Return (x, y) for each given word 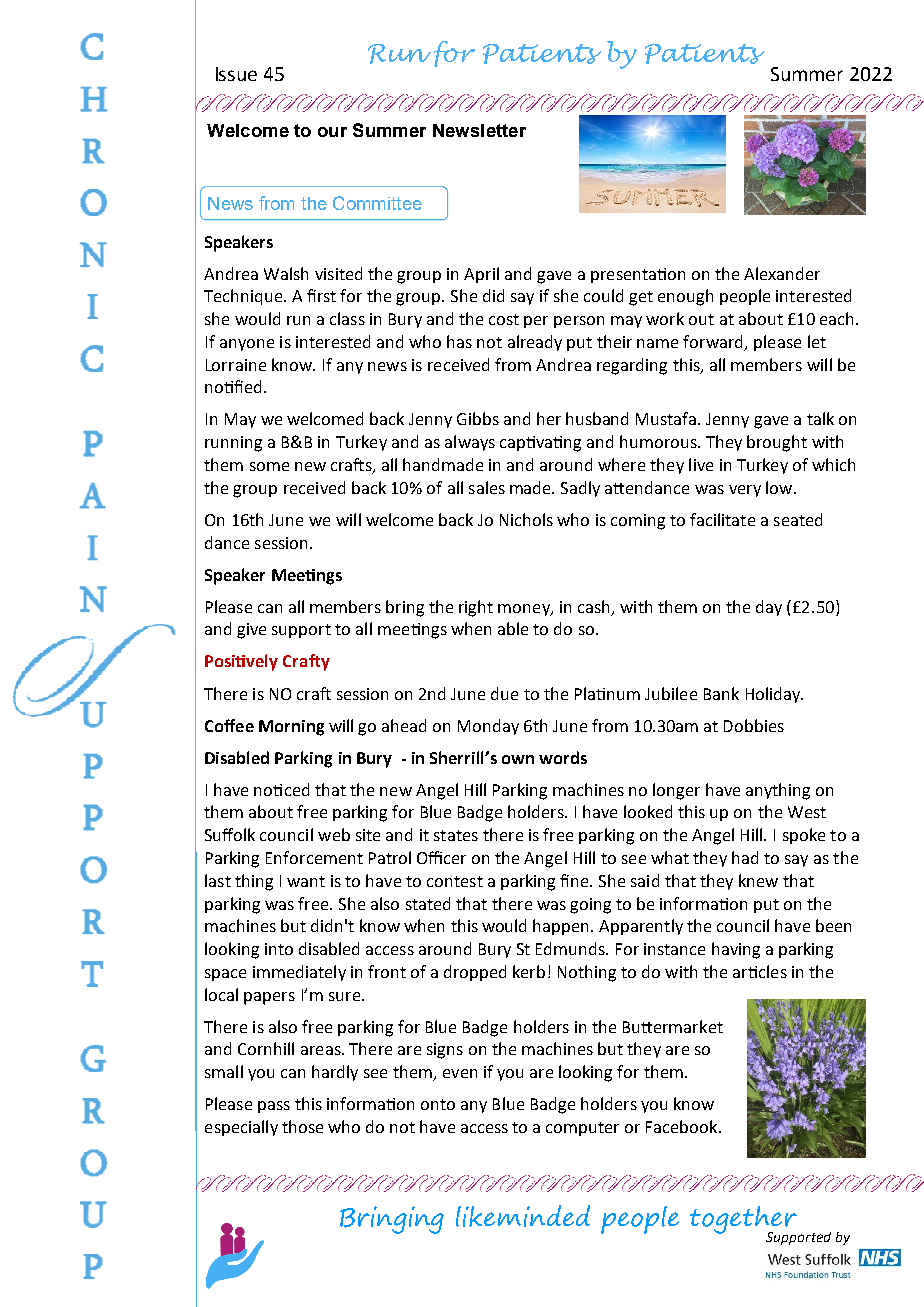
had (745, 857)
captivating (540, 444)
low (780, 487)
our (332, 132)
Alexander (782, 273)
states (456, 835)
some (269, 466)
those (302, 1126)
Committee (377, 203)
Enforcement (314, 857)
